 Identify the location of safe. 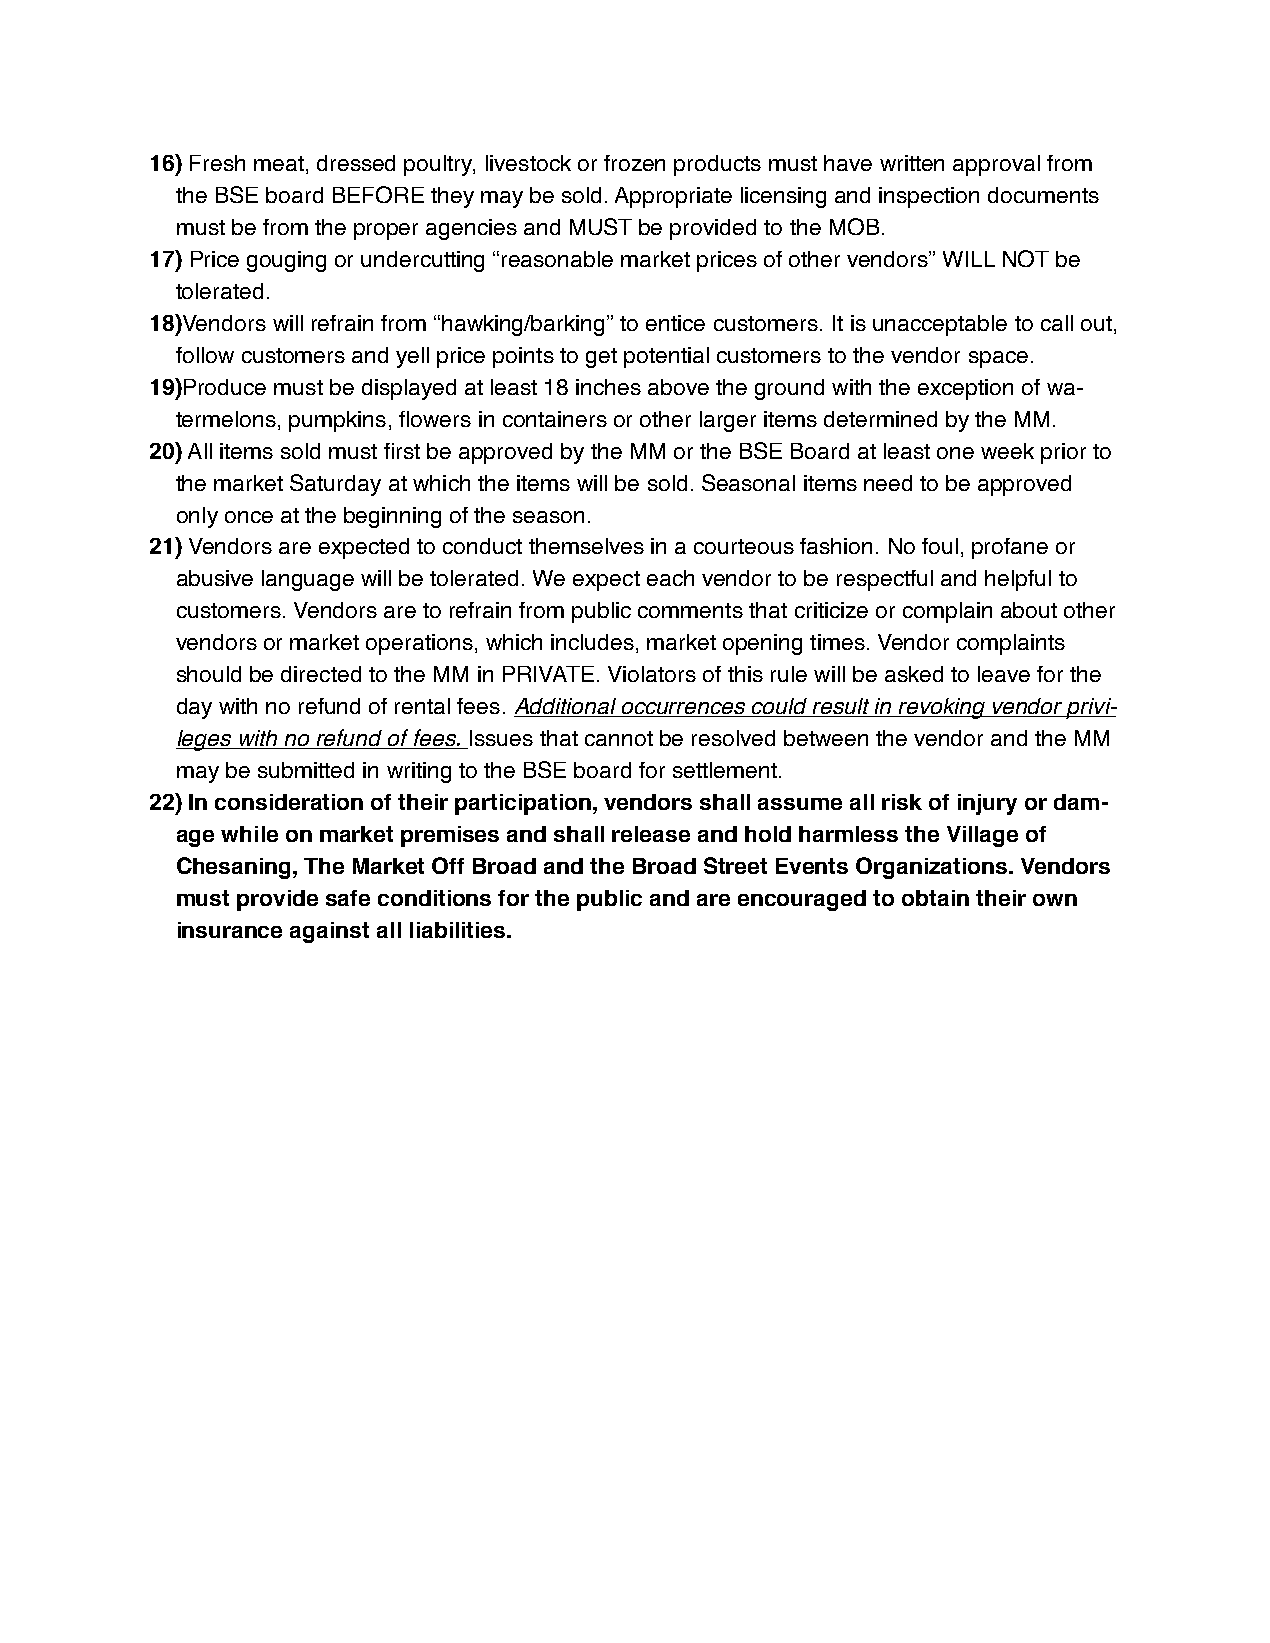
(348, 898).
